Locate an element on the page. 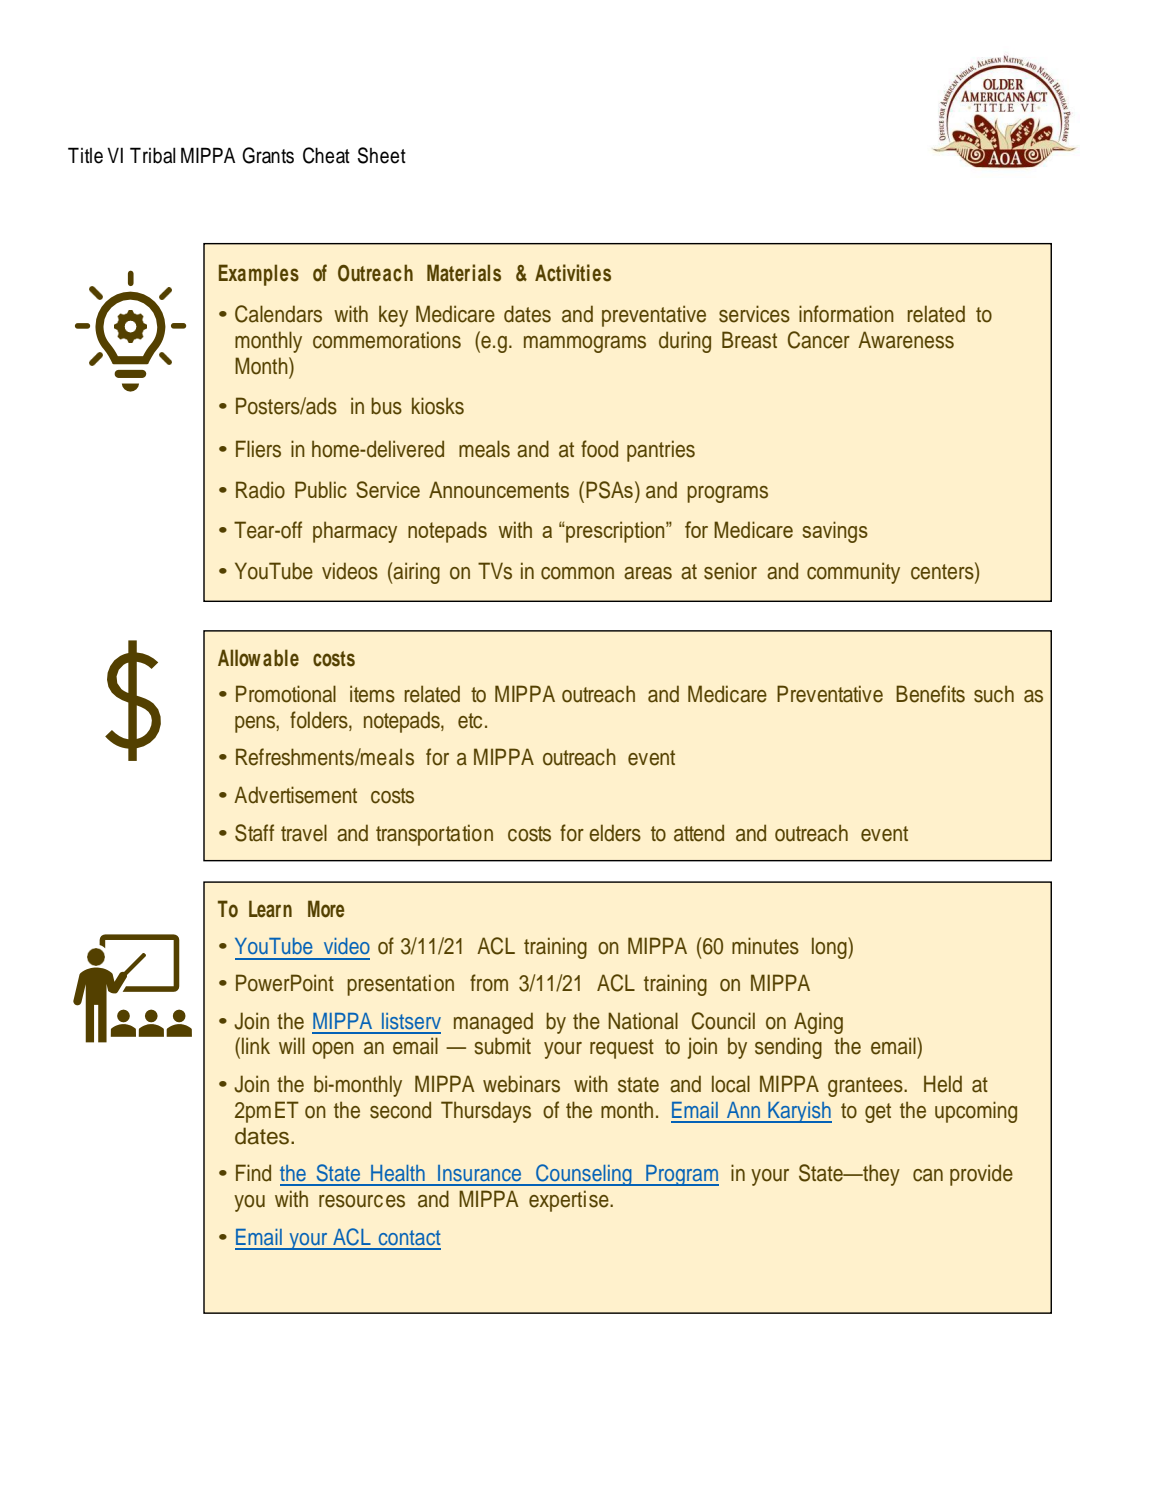  Tribal is located at coordinates (152, 155).
